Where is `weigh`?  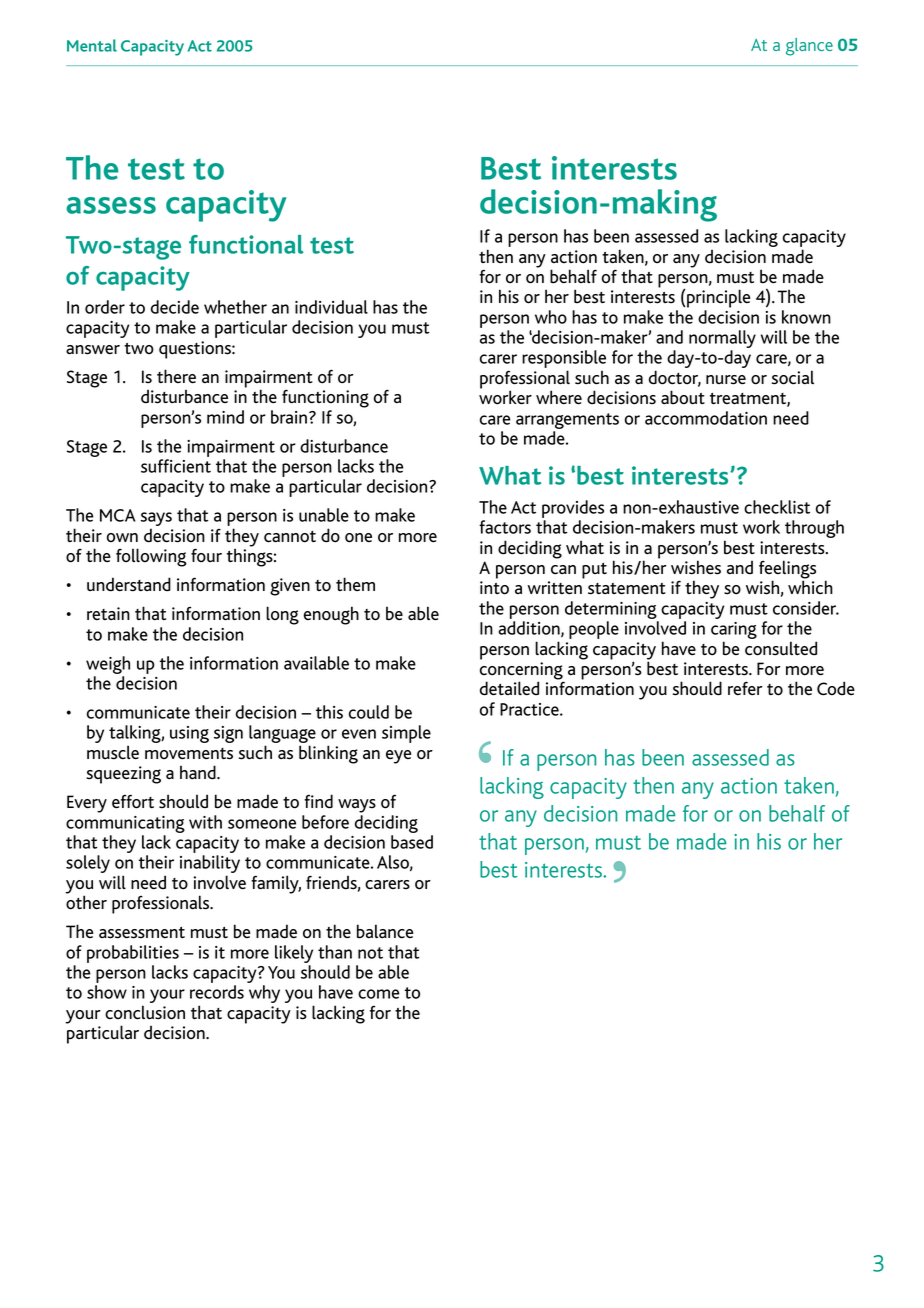
weigh is located at coordinates (108, 665).
